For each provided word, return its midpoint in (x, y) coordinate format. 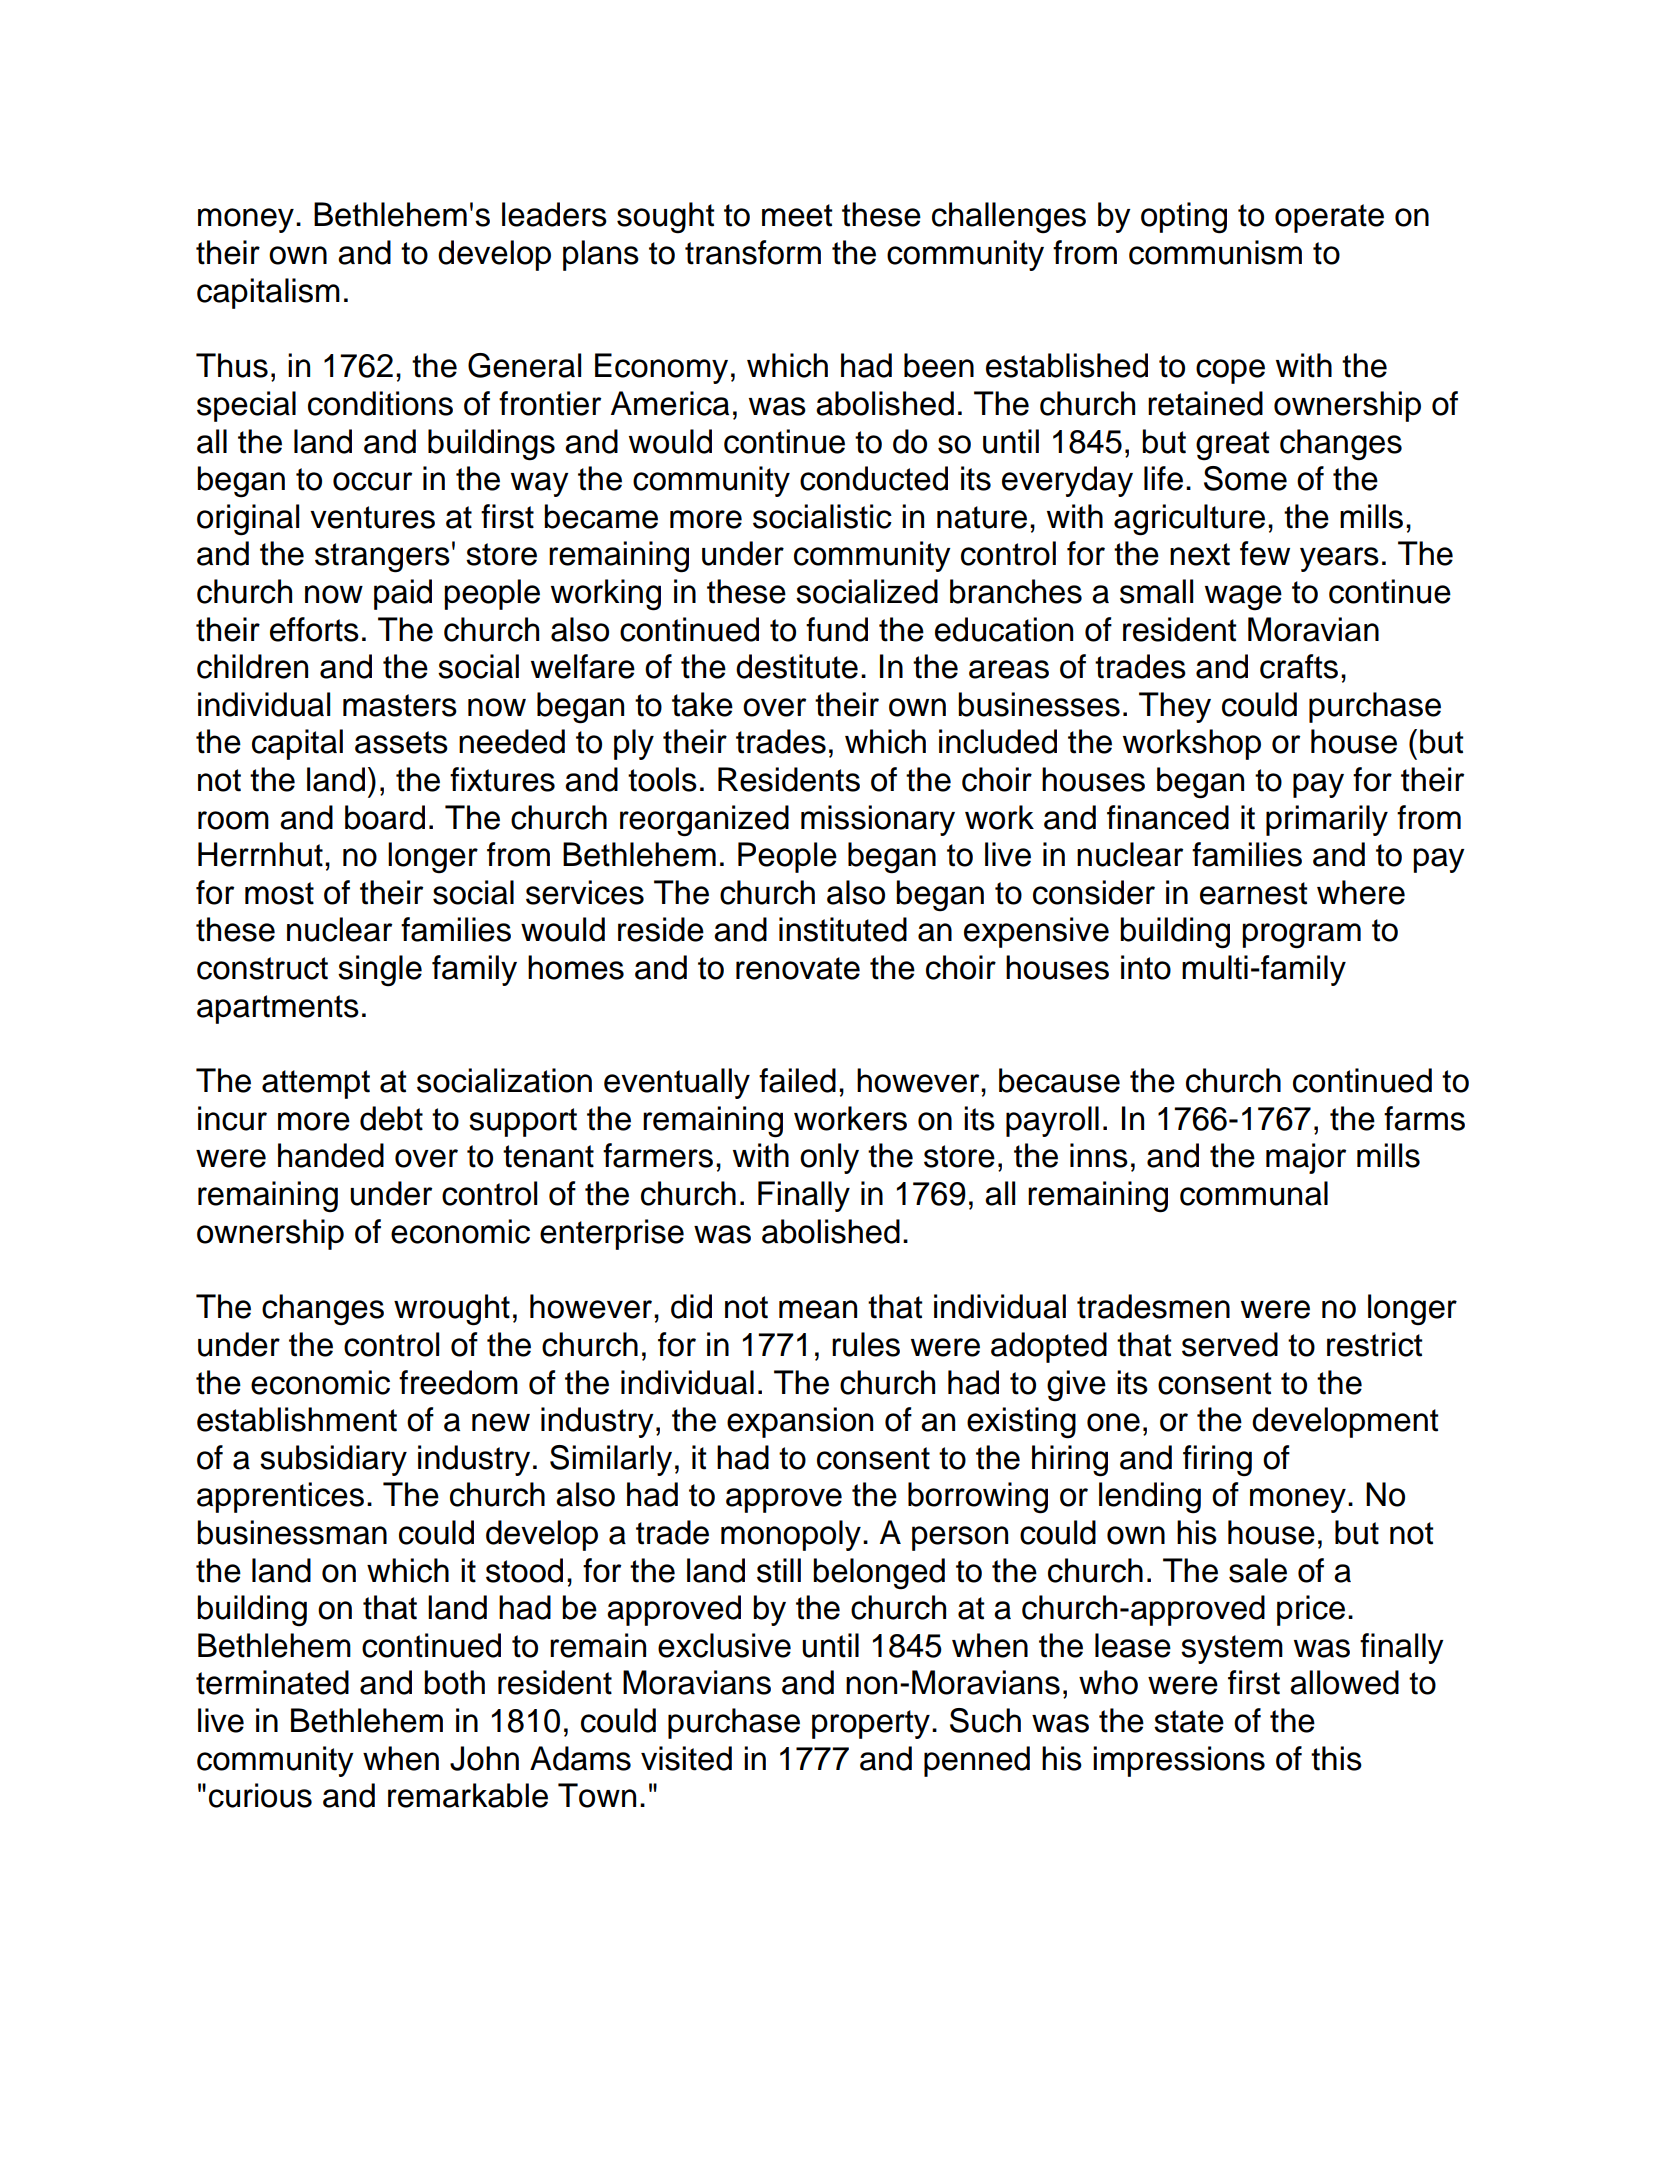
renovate (798, 968)
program (1301, 936)
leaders (554, 214)
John (484, 1758)
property (871, 1724)
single (380, 971)
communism (1215, 252)
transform (753, 252)
